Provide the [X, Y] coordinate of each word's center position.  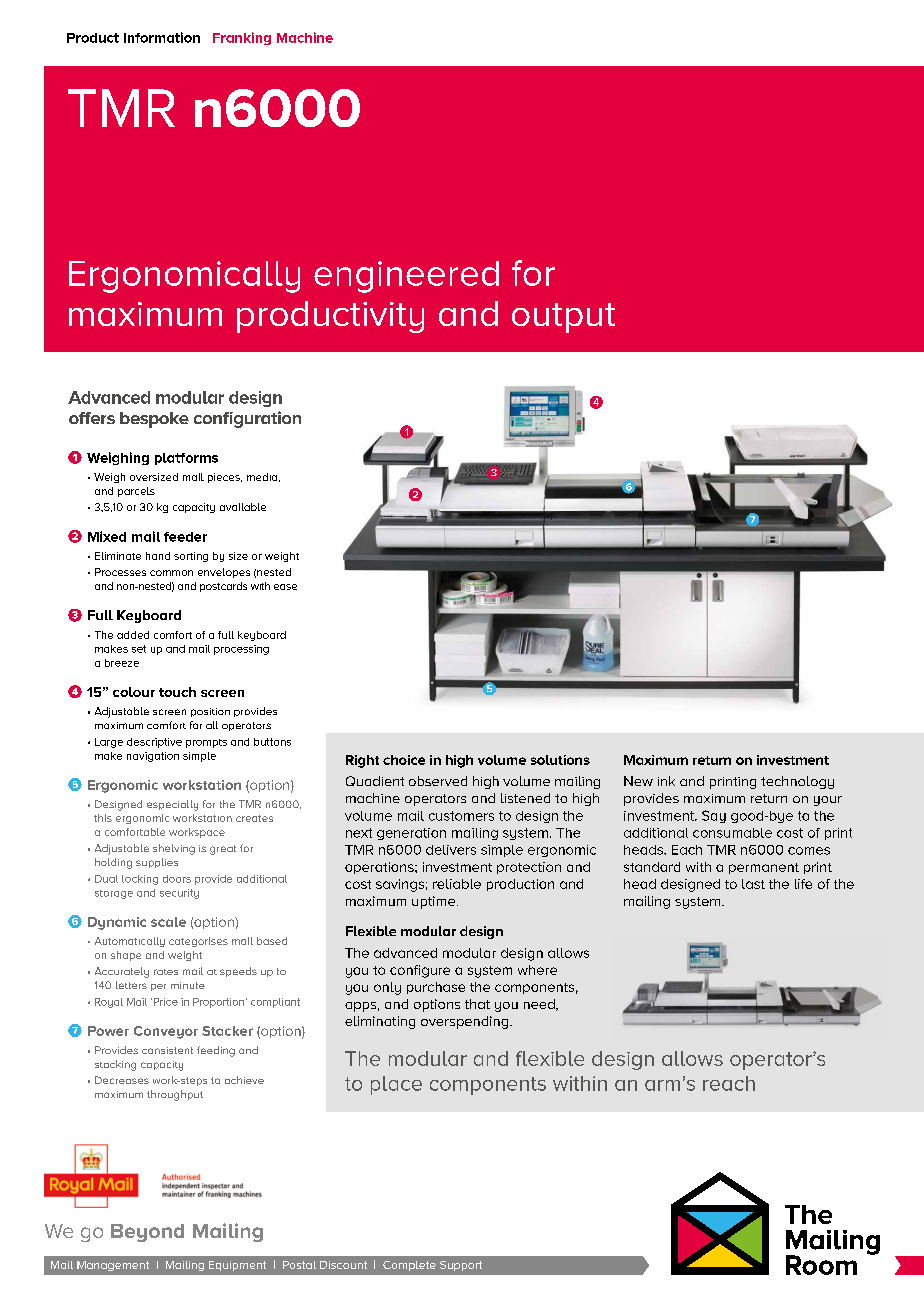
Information [162, 37]
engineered [406, 277]
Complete [409, 1266]
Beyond [147, 1233]
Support [461, 1266]
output [563, 318]
